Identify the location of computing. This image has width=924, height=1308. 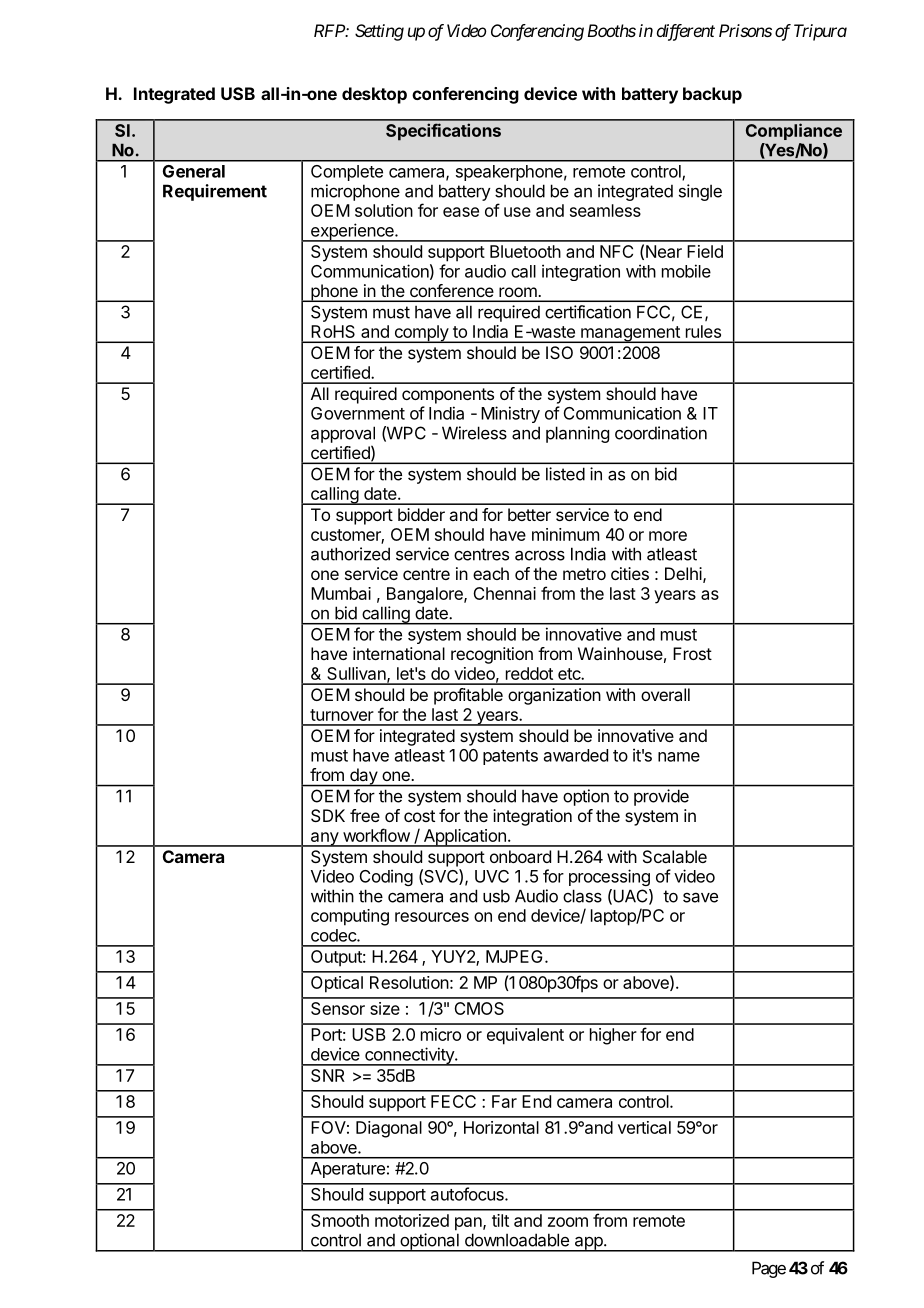
(350, 917).
